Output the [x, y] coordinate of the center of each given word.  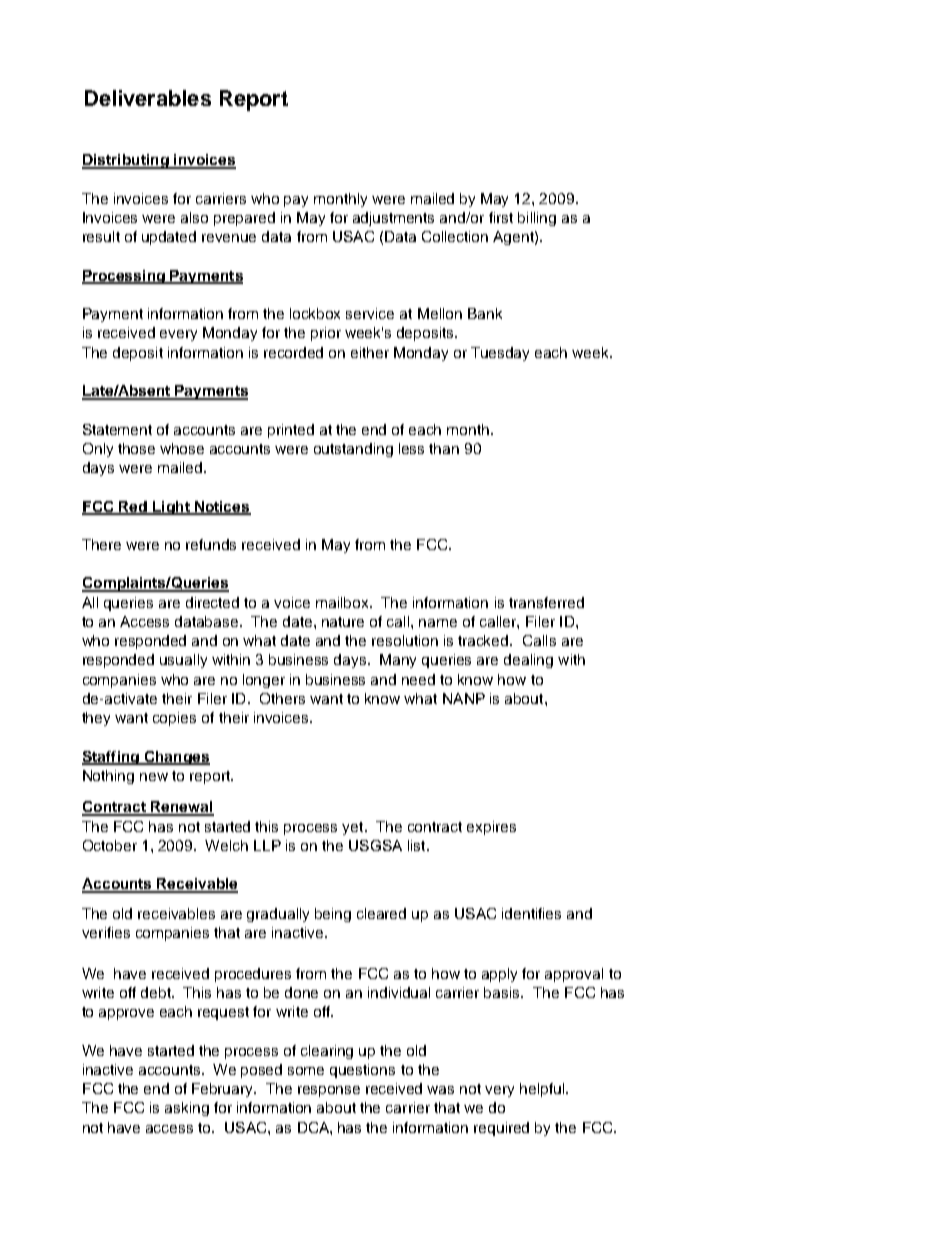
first [501, 217]
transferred [546, 602]
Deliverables [148, 98]
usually [183, 661]
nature [343, 622]
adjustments [393, 219]
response [329, 1091]
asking [187, 1109]
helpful [543, 1090]
